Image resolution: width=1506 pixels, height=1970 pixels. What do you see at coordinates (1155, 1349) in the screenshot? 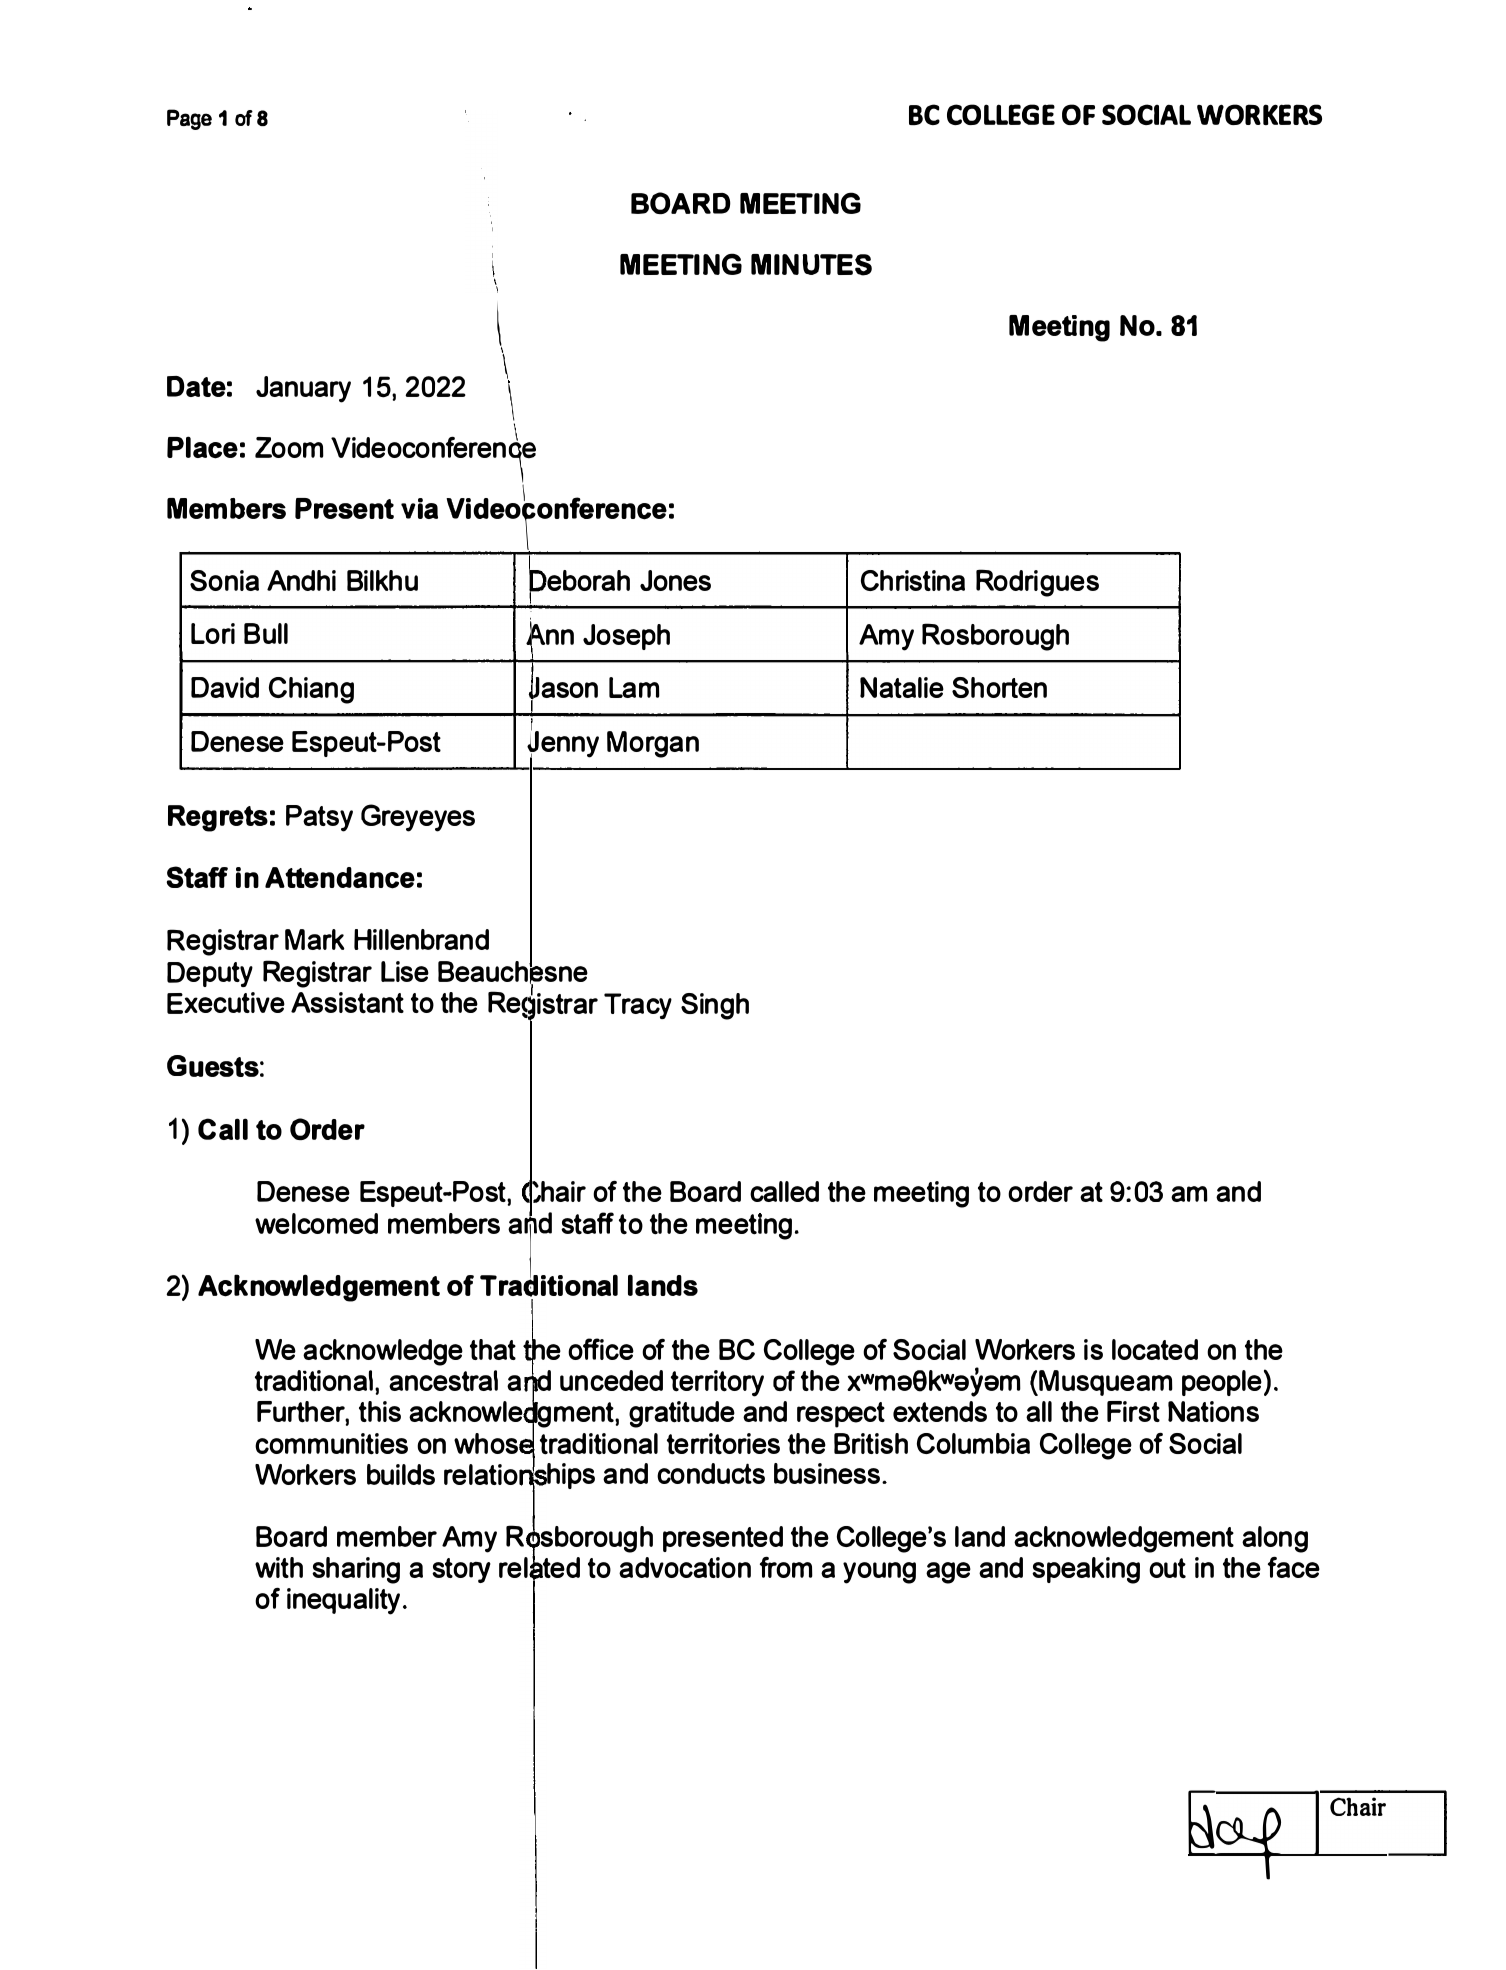
I see `located` at bounding box center [1155, 1349].
